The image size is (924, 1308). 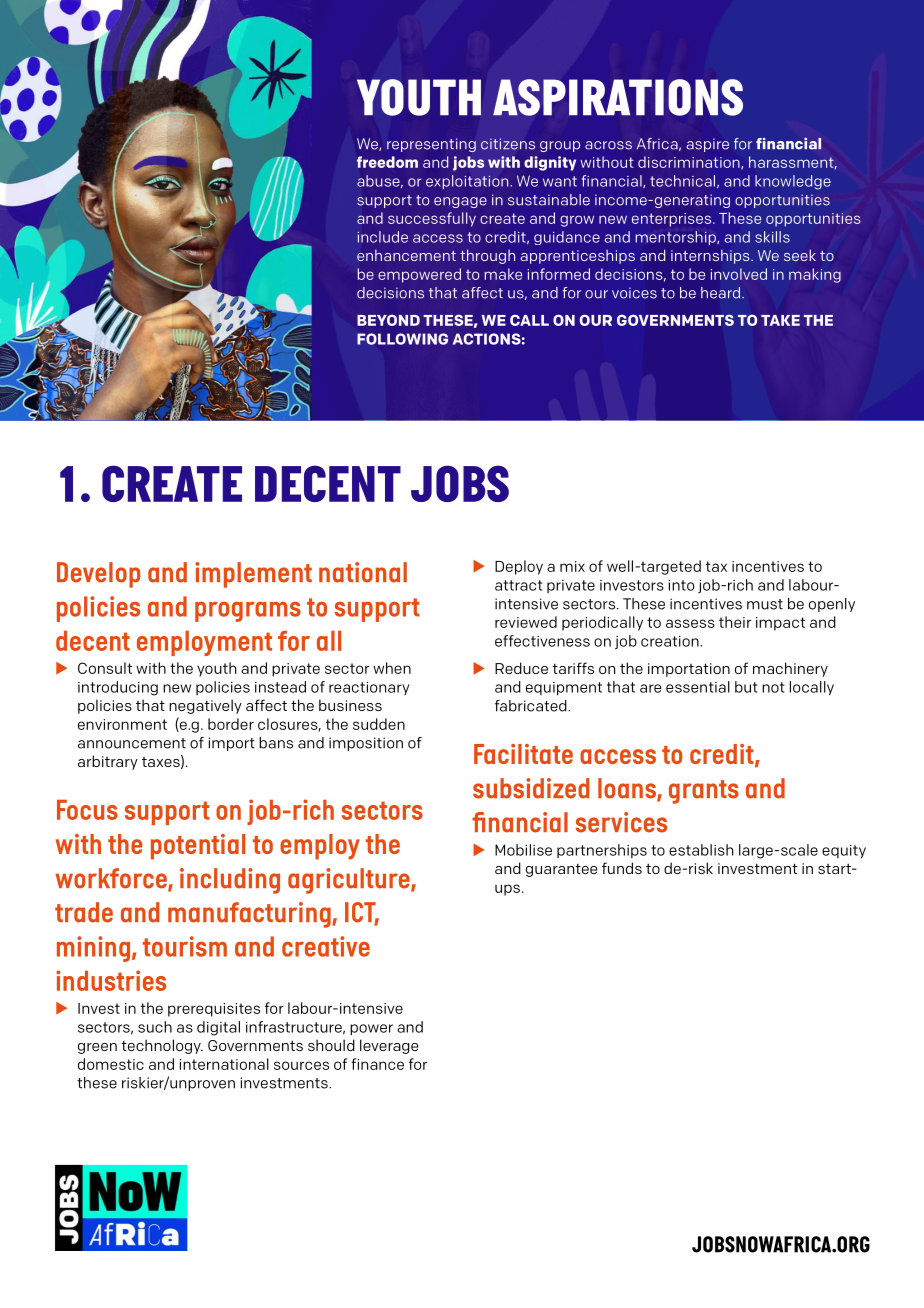 What do you see at coordinates (387, 162) in the document?
I see `freedom` at bounding box center [387, 162].
